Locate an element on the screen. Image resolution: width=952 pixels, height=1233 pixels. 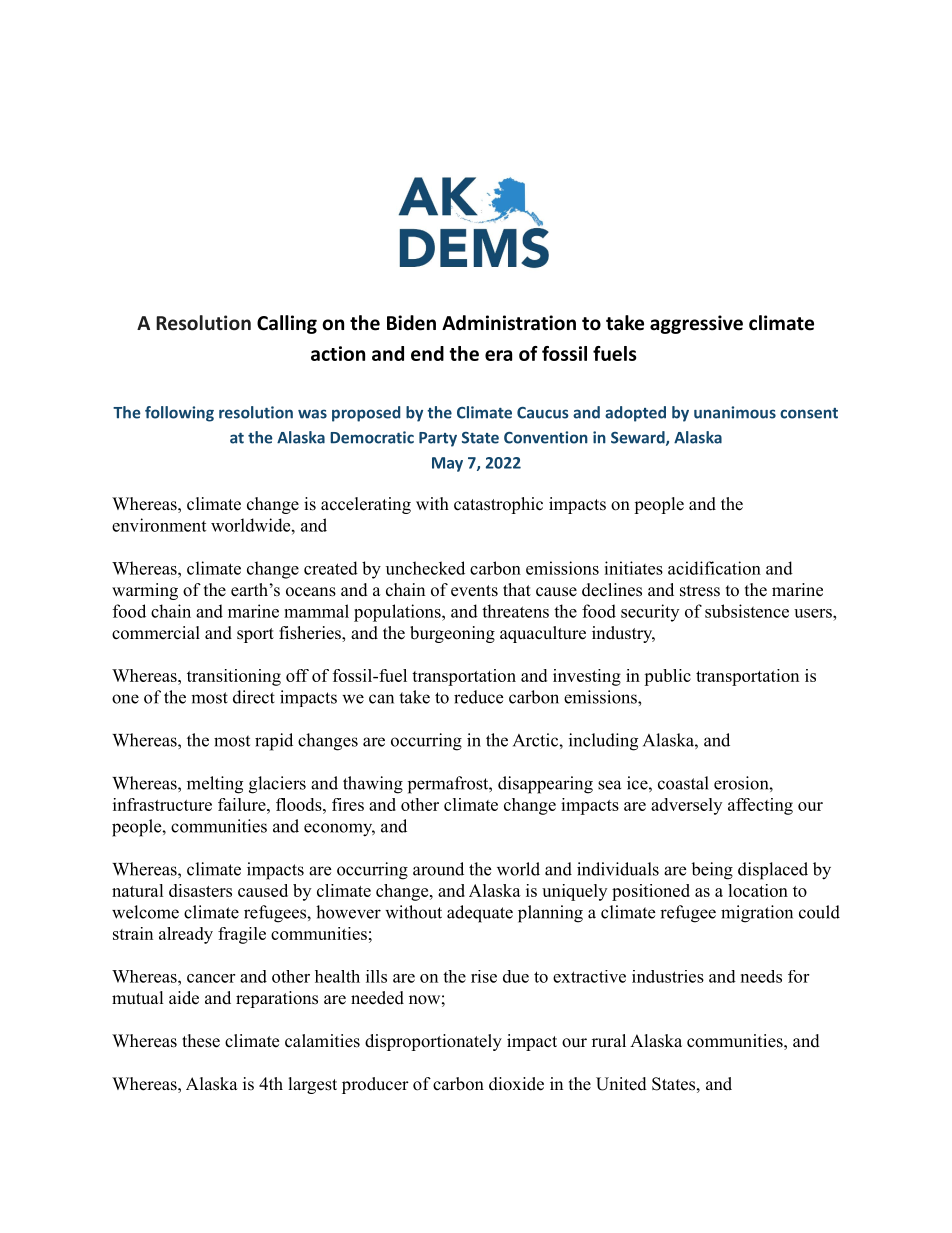
acidification is located at coordinates (714, 568).
